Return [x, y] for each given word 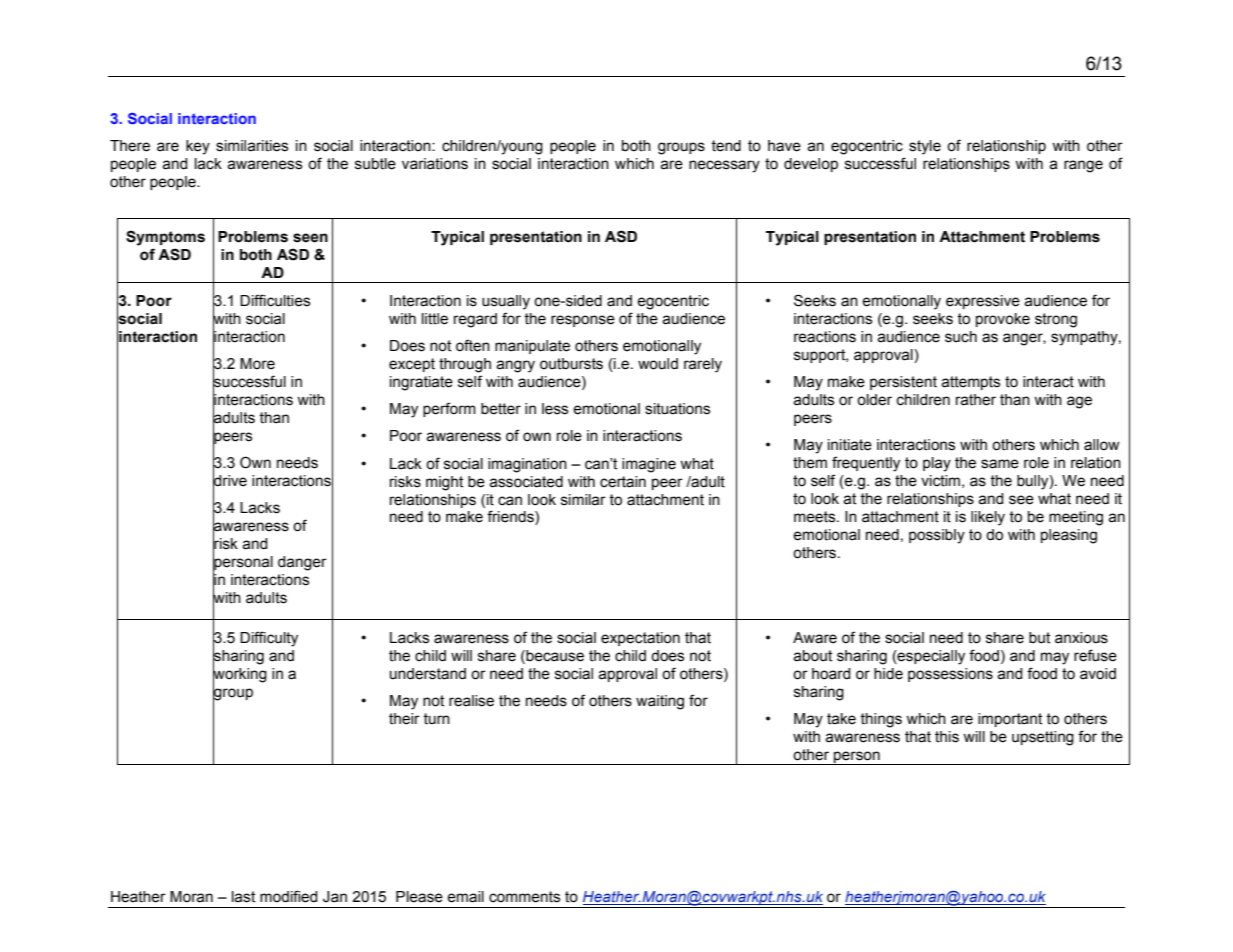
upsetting [1043, 738]
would [658, 364]
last [243, 897]
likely [988, 518]
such [961, 337]
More [257, 364]
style [925, 147]
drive [230, 480]
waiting [660, 702]
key [198, 147]
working [240, 675]
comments [524, 897]
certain [623, 482]
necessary [724, 166]
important [1010, 720]
